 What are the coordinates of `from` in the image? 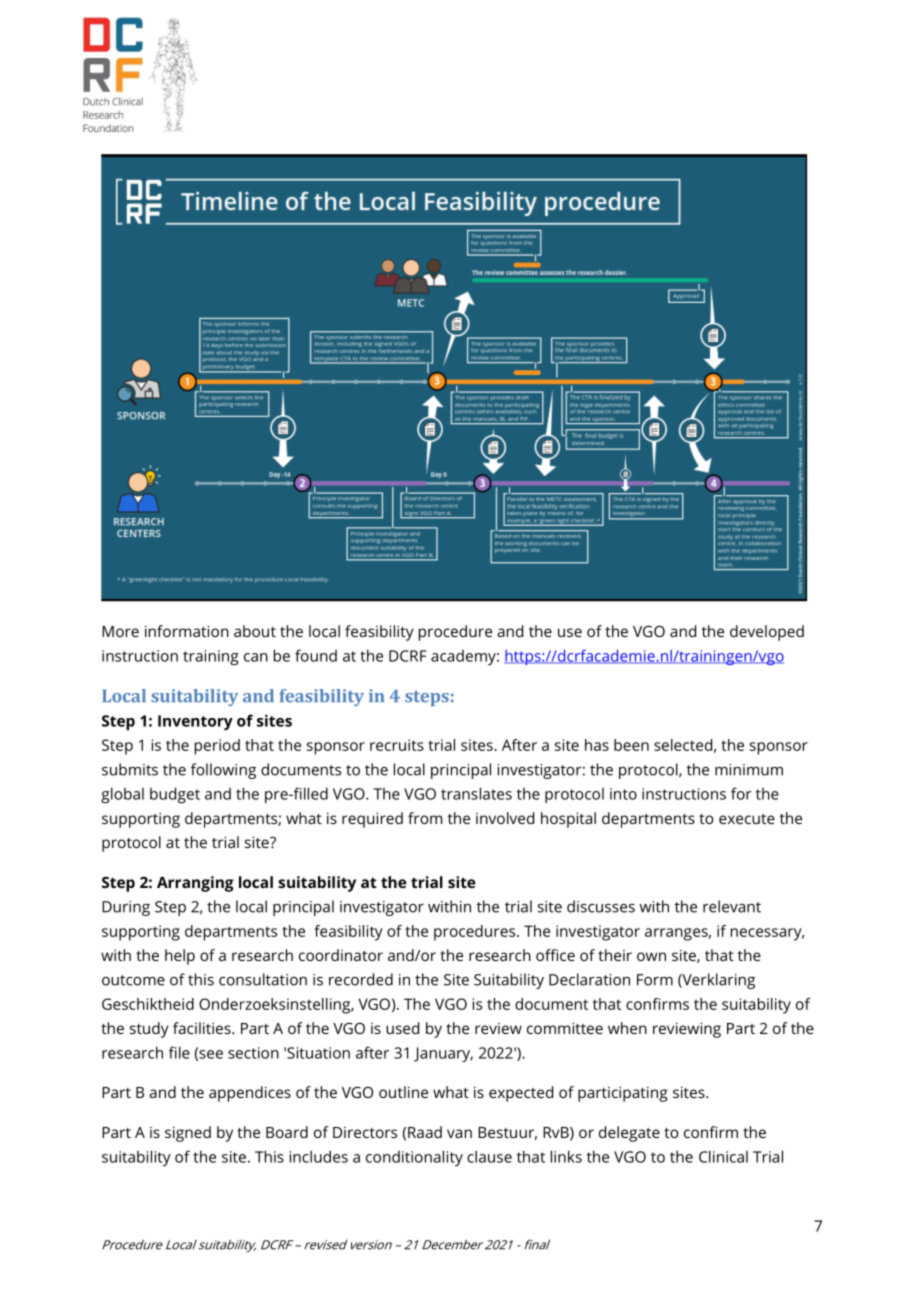 It's located at (425, 818).
